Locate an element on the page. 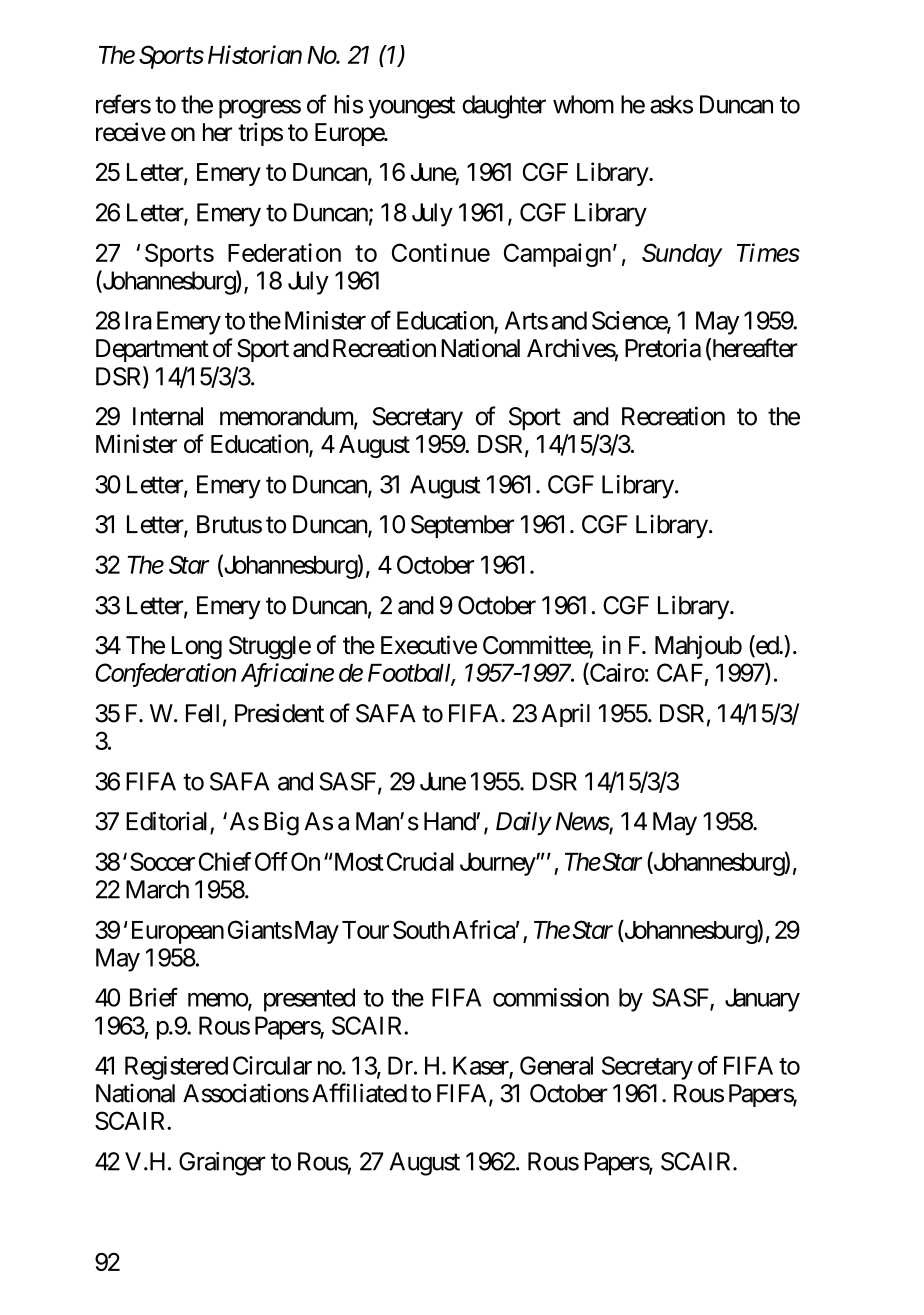 The width and height of the image is (924, 1315). January is located at coordinates (762, 1000).
